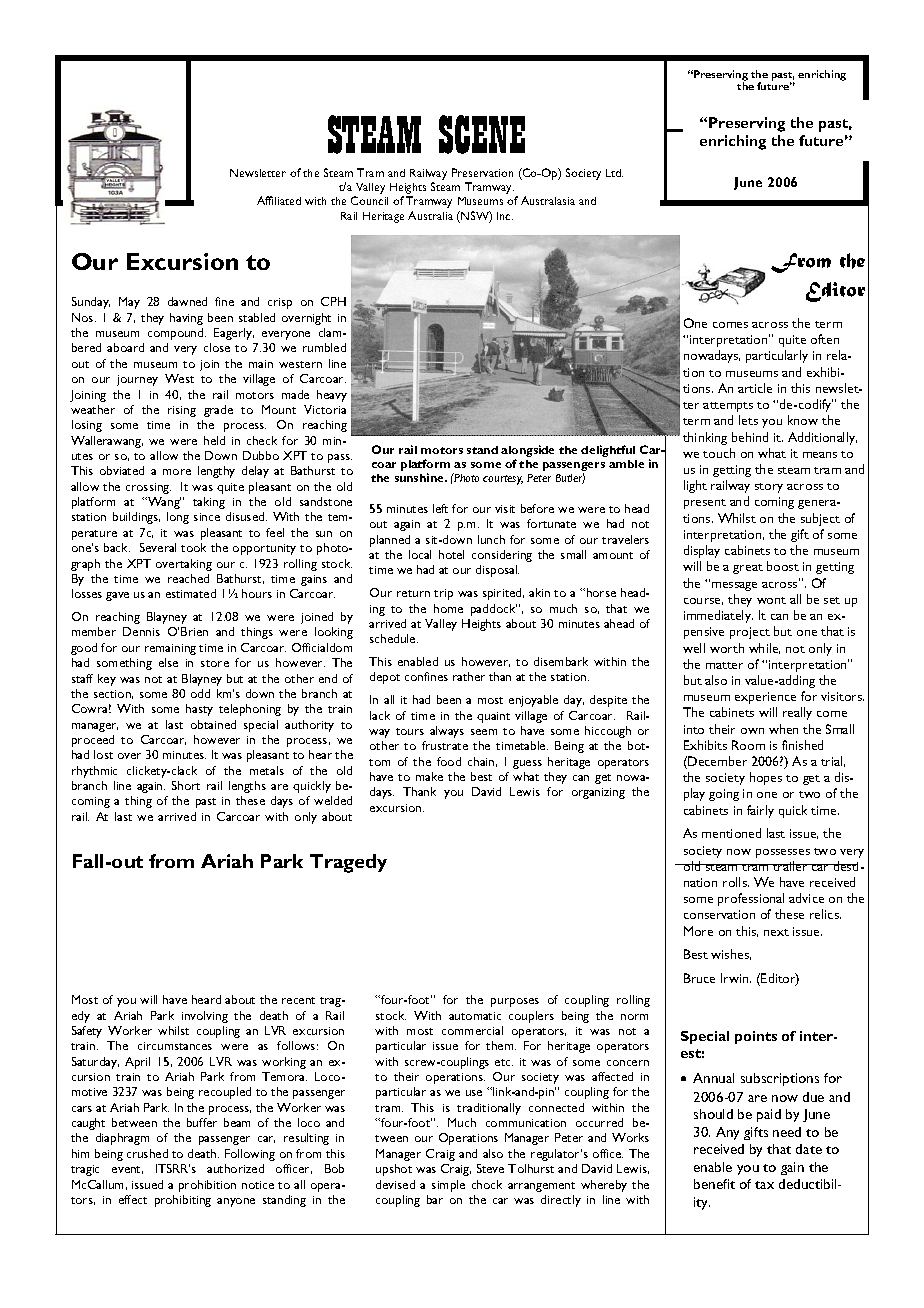 The width and height of the document is (924, 1308). Describe the element at coordinates (147, 1153) in the document. I see `crushed` at that location.
